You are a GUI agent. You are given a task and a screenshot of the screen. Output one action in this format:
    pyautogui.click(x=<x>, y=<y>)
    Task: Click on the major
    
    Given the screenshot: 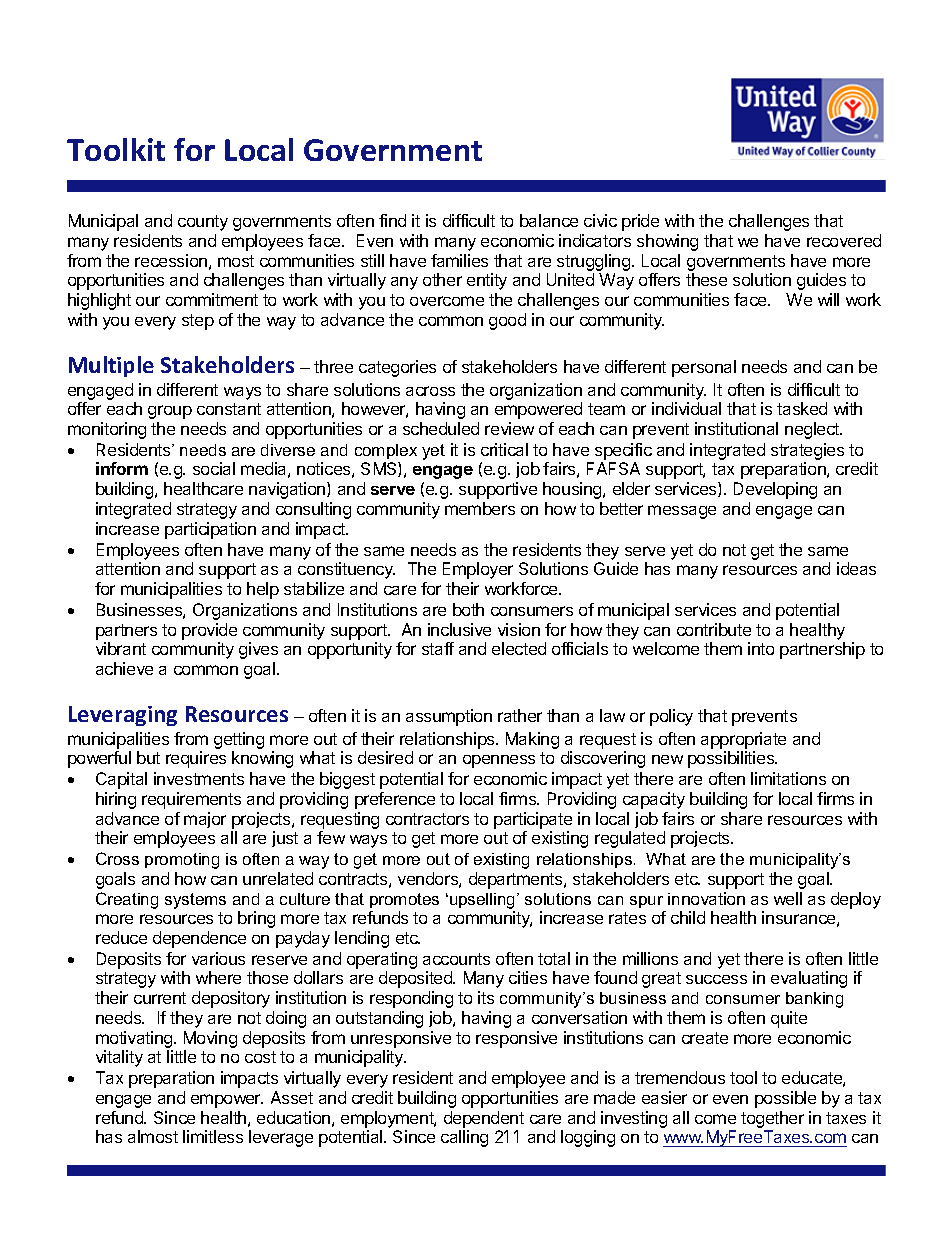 What is the action you would take?
    pyautogui.click(x=205, y=820)
